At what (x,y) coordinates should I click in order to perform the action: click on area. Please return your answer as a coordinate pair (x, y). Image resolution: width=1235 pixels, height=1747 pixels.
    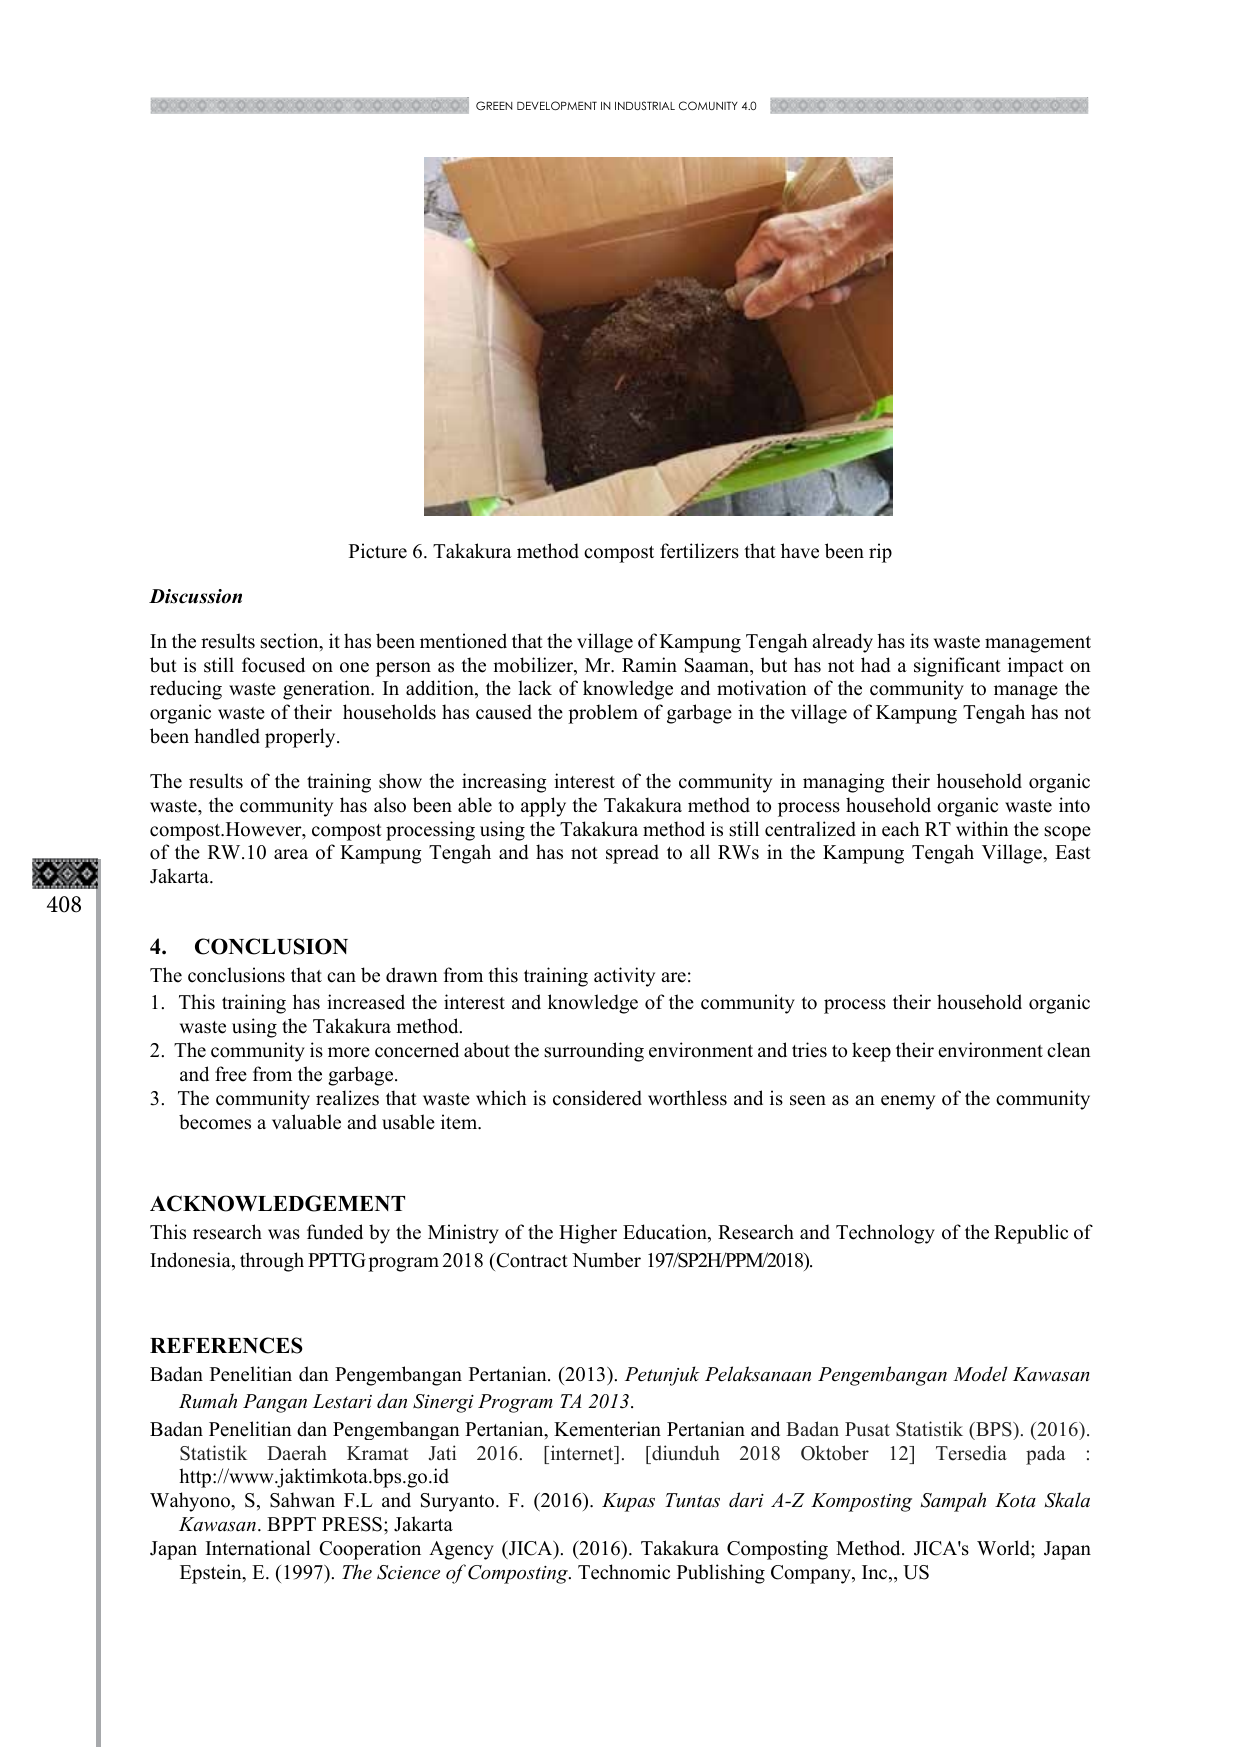
    Looking at the image, I should click on (291, 854).
